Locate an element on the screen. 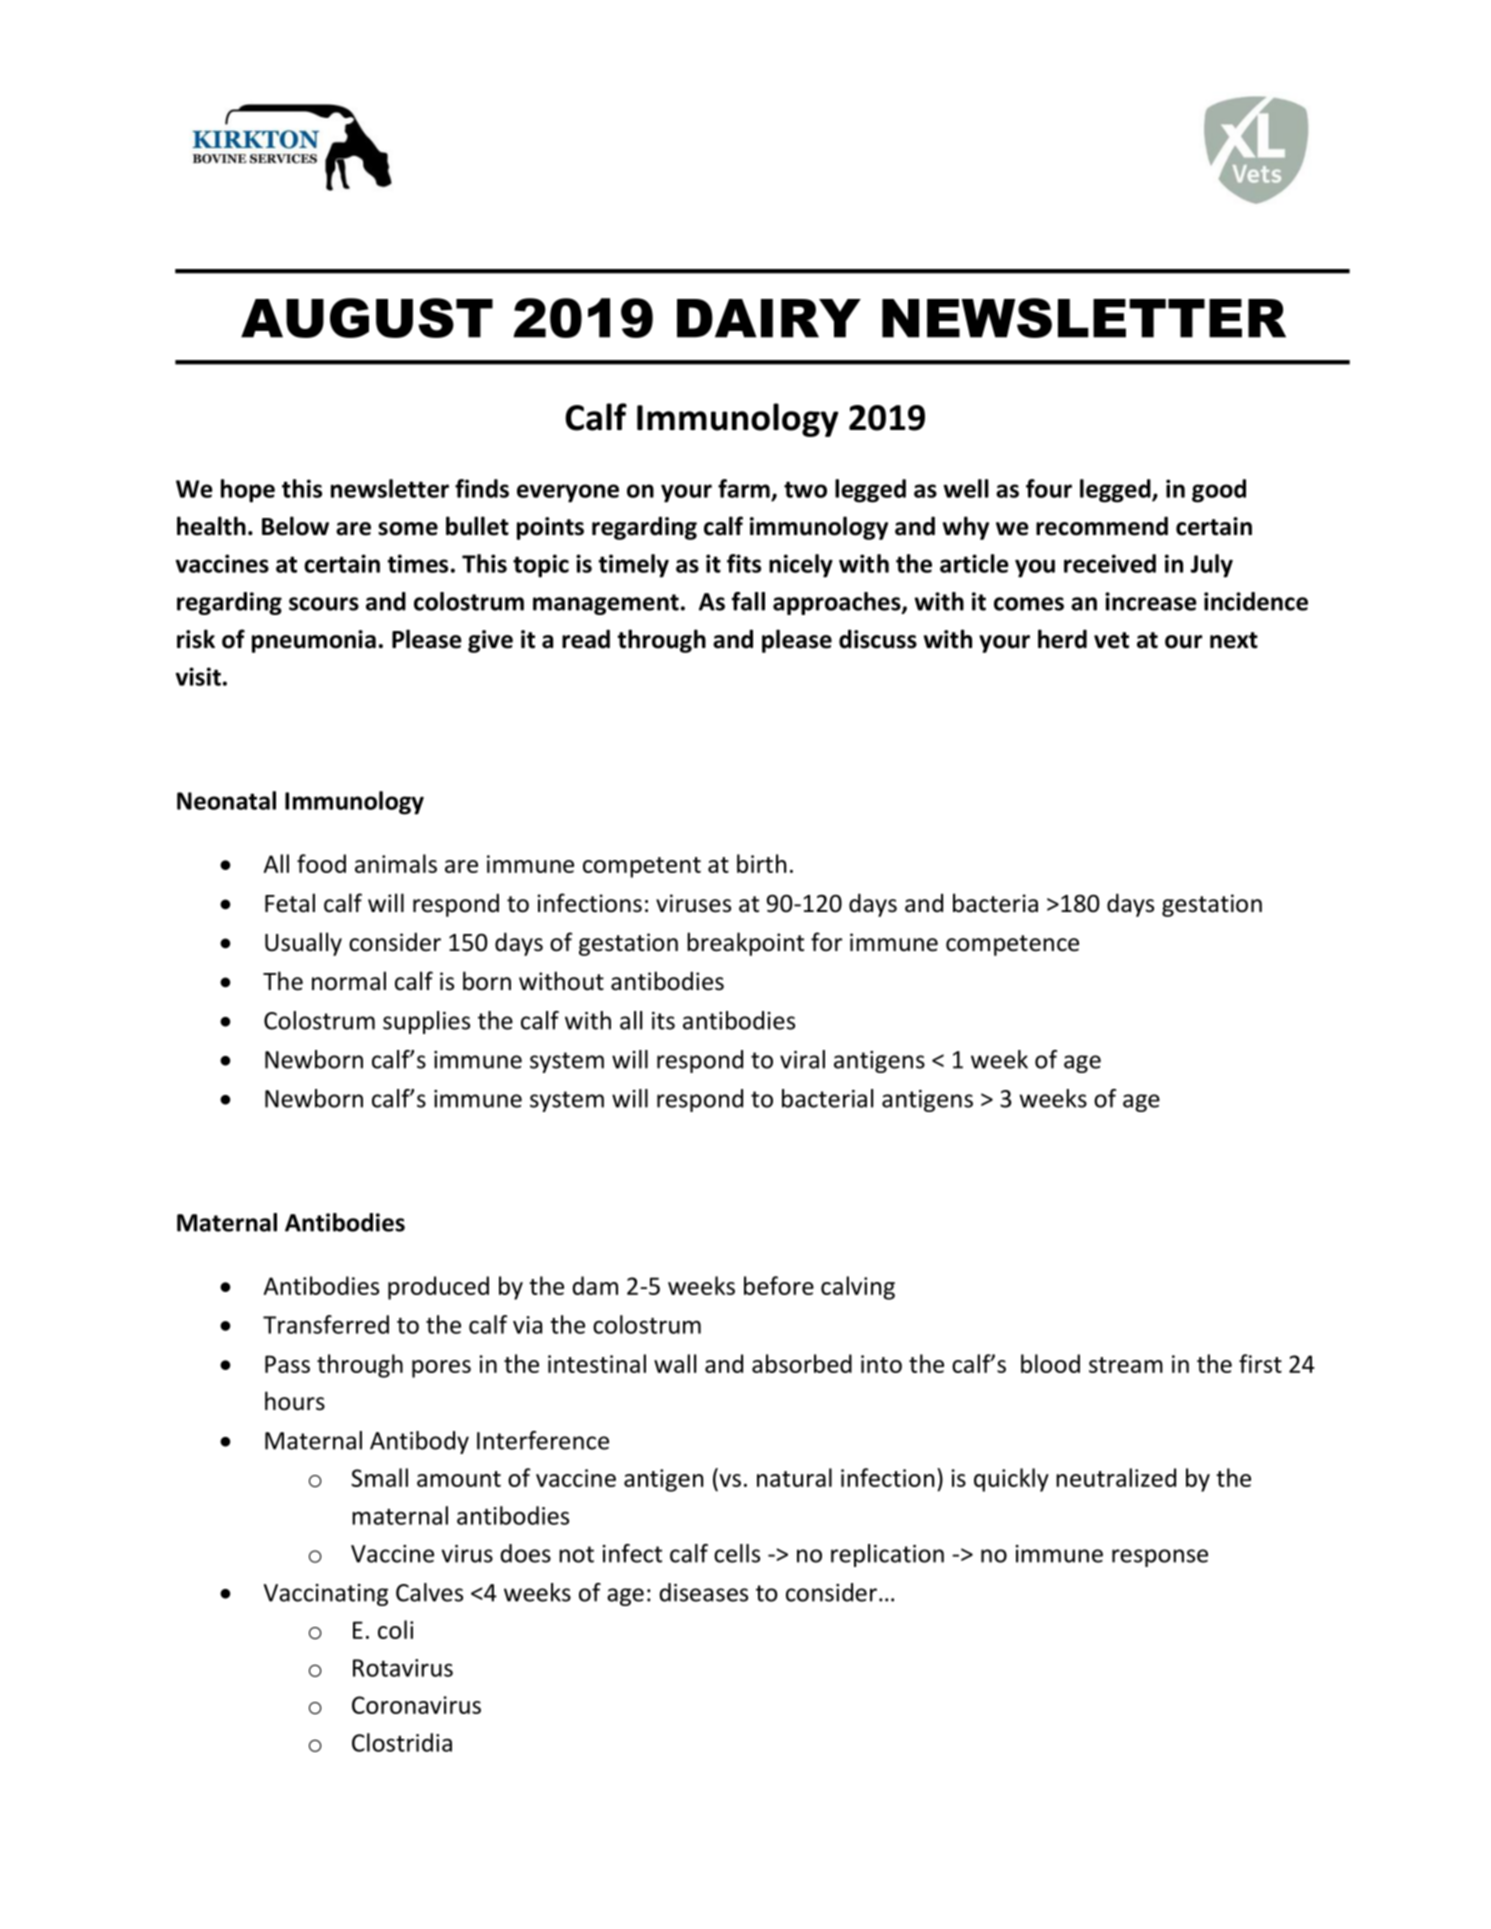 This screenshot has height=1929, width=1491. response is located at coordinates (1160, 1558).
